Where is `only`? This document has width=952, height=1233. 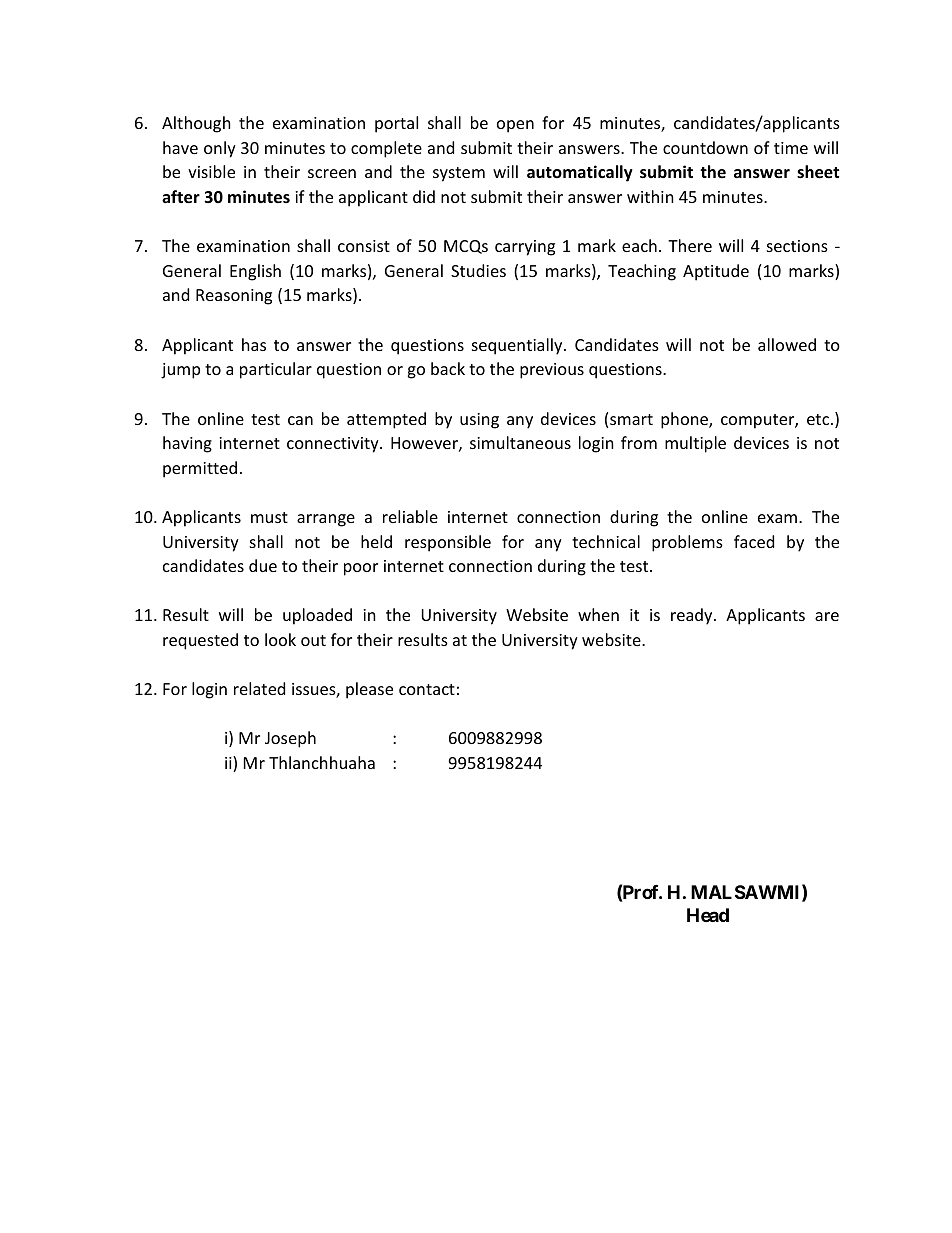 only is located at coordinates (220, 149).
